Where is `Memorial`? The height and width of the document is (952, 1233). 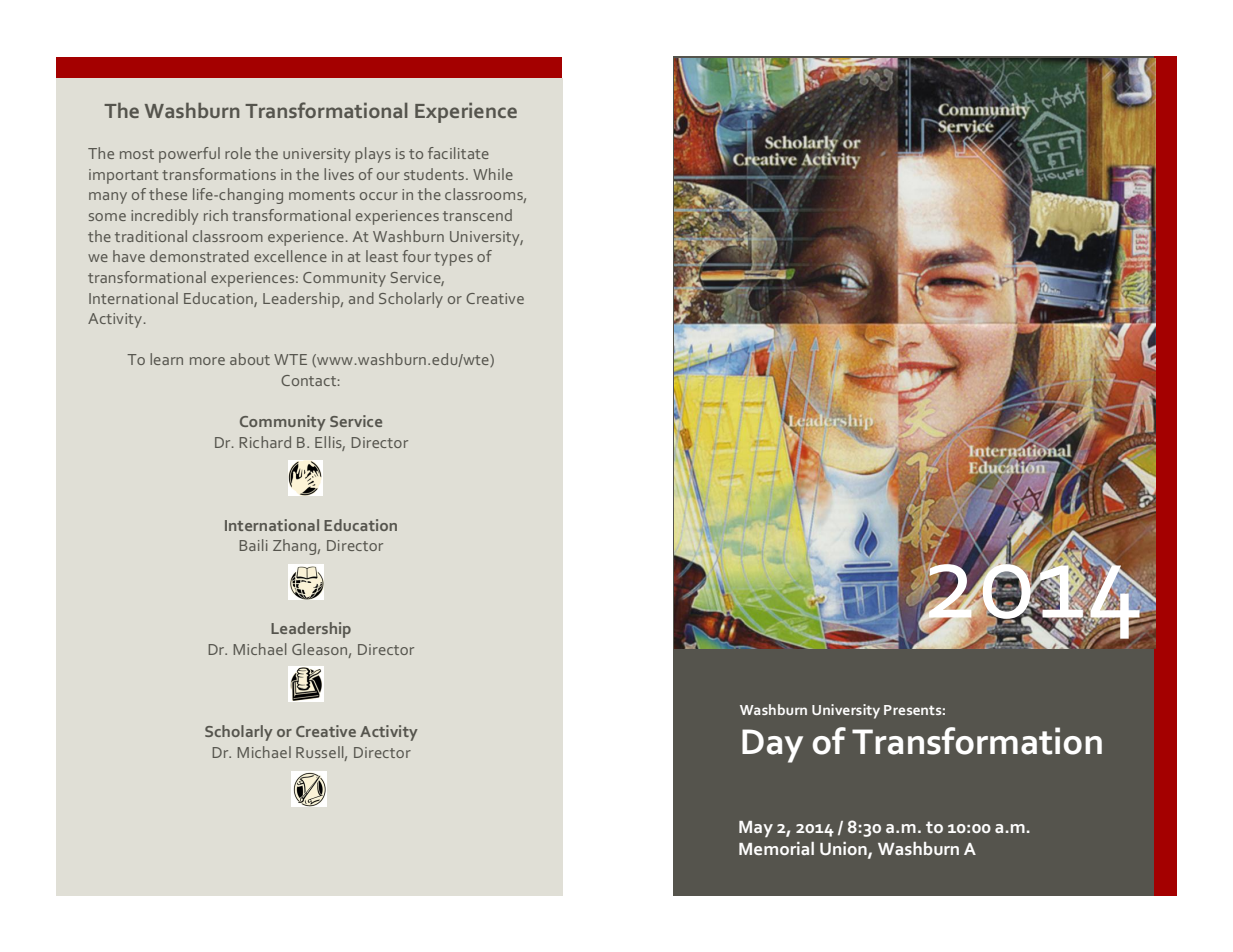 Memorial is located at coordinates (776, 848).
